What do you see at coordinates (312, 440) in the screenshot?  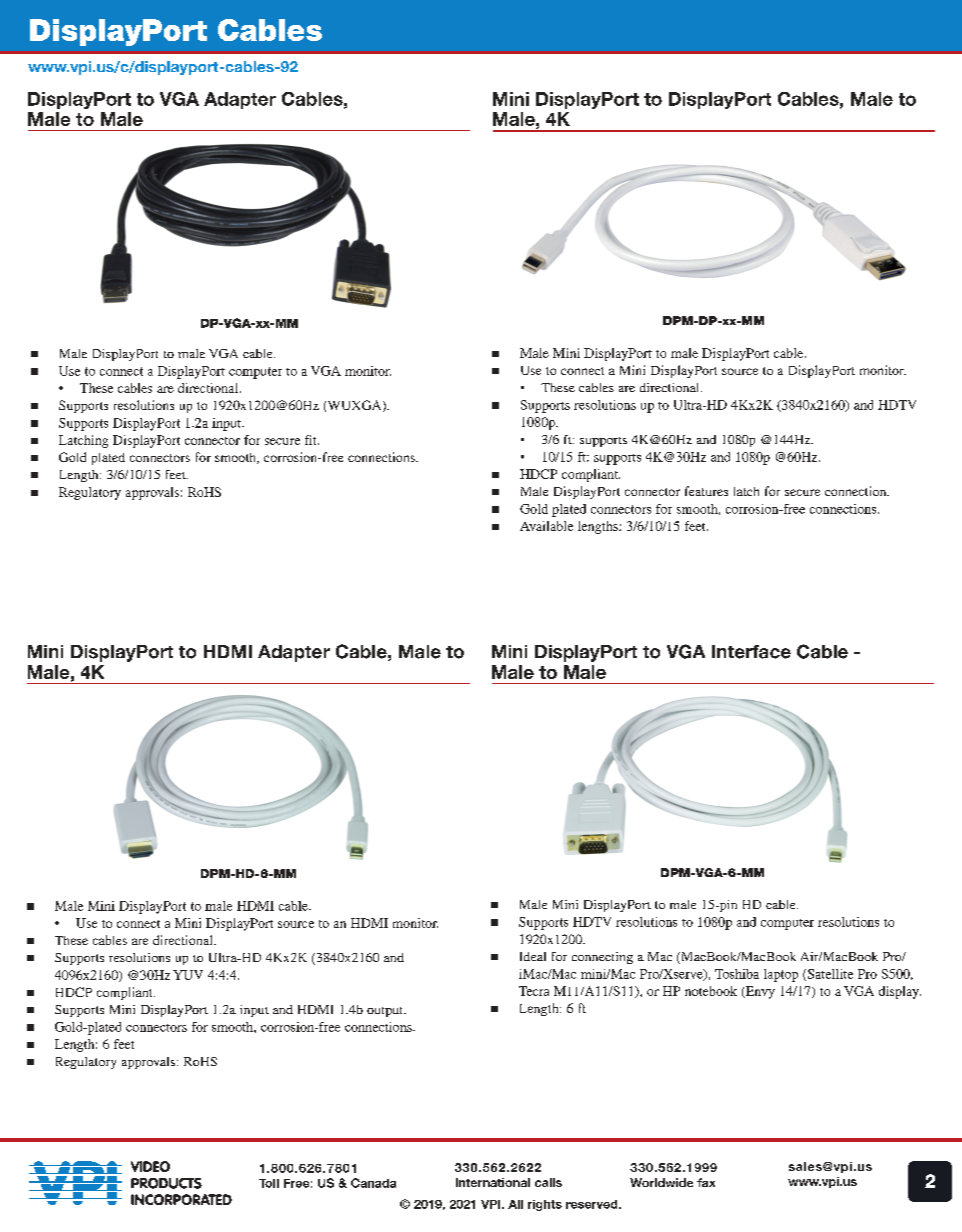 I see `fit` at bounding box center [312, 440].
